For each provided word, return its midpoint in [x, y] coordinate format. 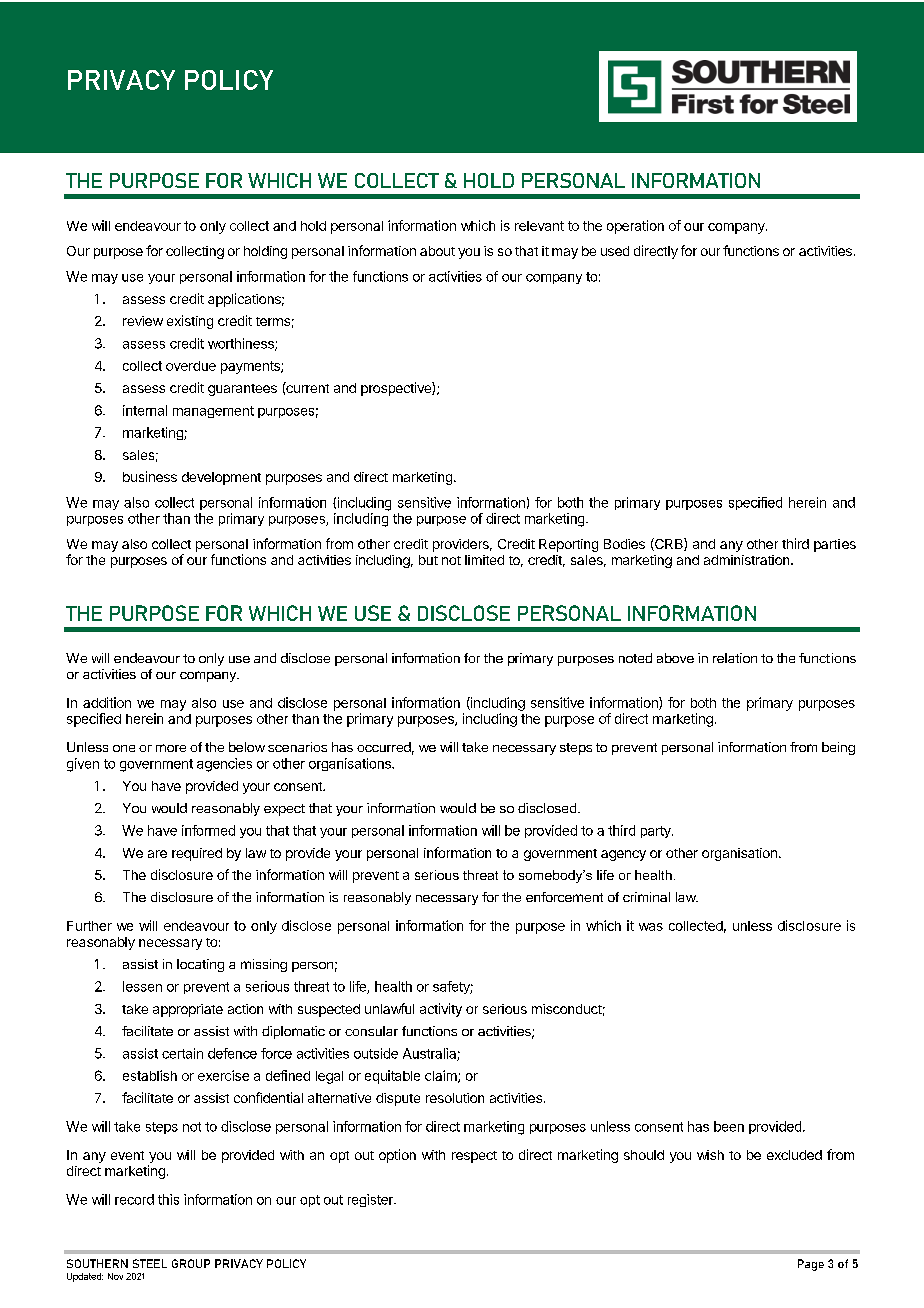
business [150, 476]
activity [441, 1010]
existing [190, 322]
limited [484, 560]
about [437, 251]
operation [635, 227]
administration [748, 560]
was [651, 927]
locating [200, 965]
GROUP [191, 1263]
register [371, 1200]
